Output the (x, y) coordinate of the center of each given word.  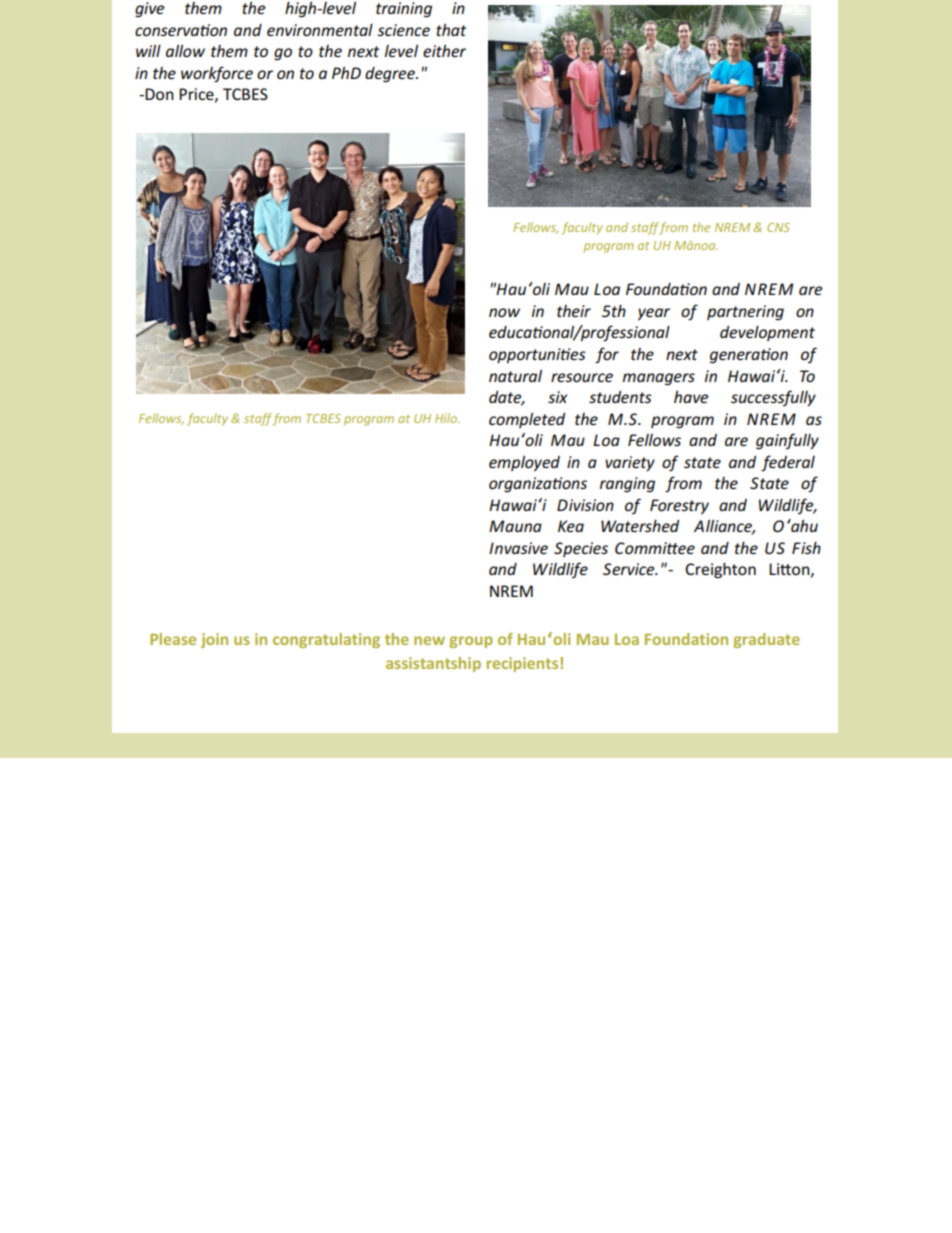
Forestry (679, 506)
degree (391, 75)
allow (185, 51)
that (451, 30)
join (214, 640)
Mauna (515, 526)
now (504, 312)
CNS (778, 227)
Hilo (447, 418)
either (444, 51)
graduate (766, 640)
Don (159, 94)
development (767, 333)
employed (524, 463)
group (471, 642)
